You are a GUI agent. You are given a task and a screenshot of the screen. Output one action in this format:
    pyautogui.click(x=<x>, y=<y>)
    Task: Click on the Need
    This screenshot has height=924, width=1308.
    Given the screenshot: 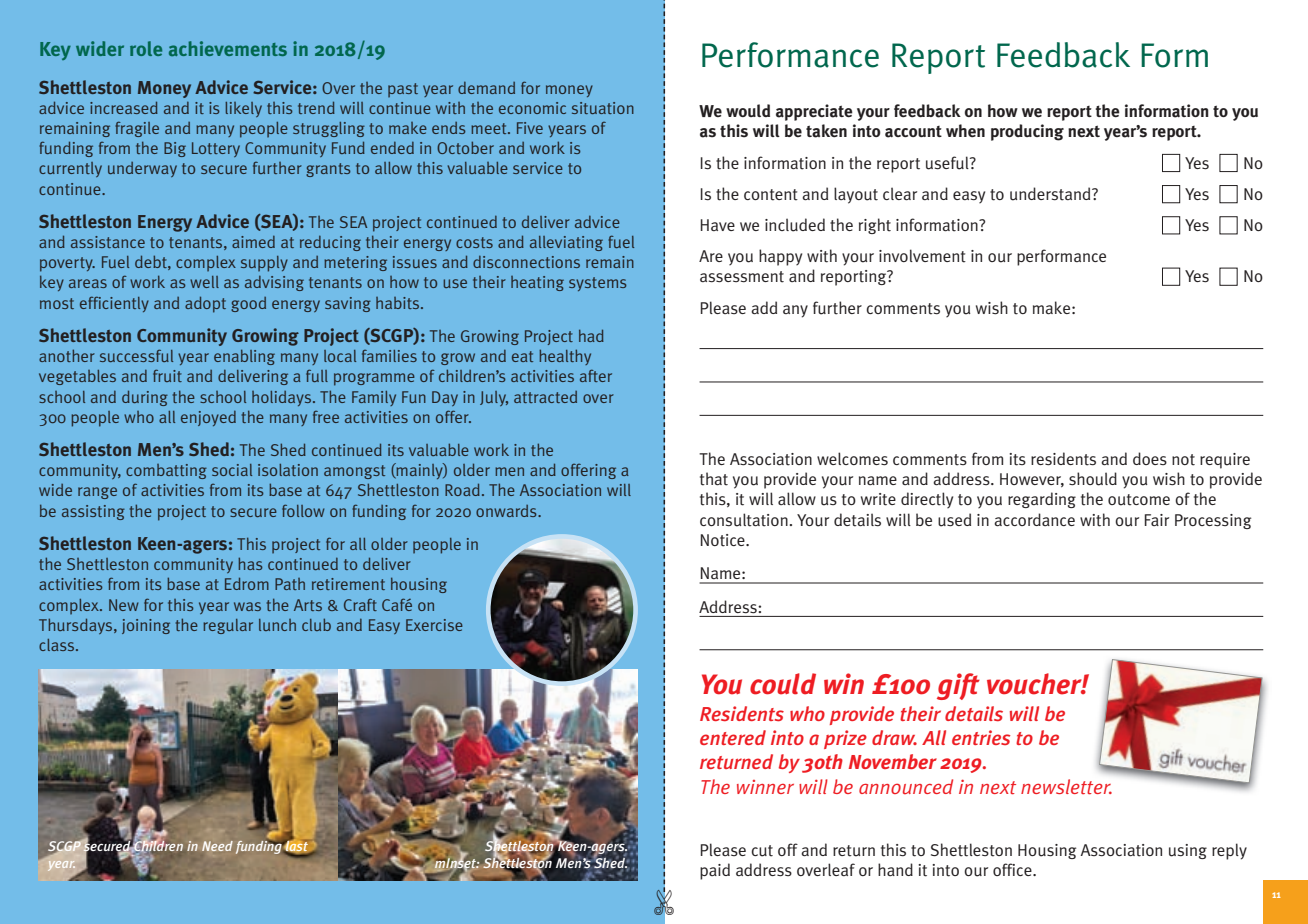 What is the action you would take?
    pyautogui.click(x=217, y=846)
